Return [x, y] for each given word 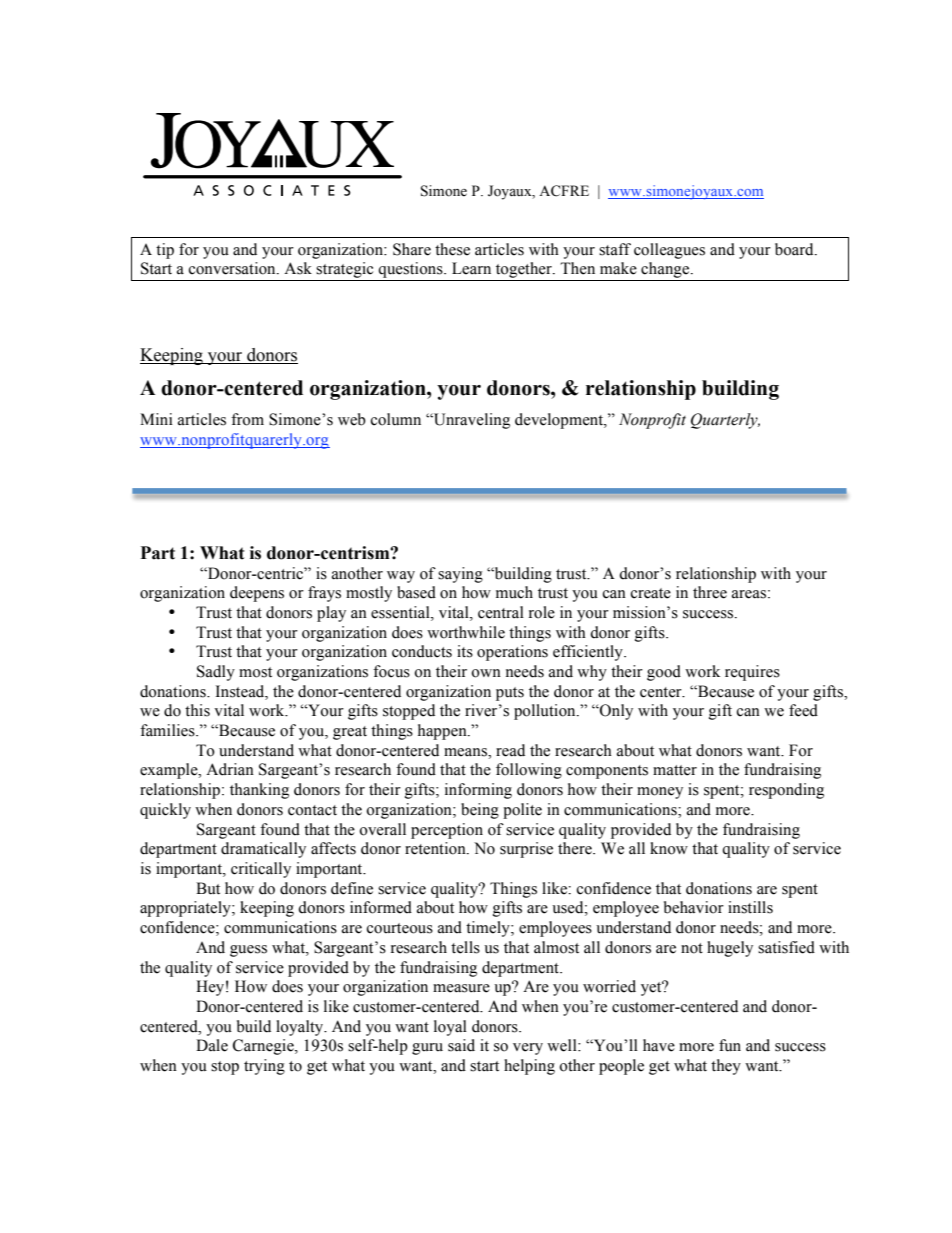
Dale [212, 1045]
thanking [259, 791]
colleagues [669, 251]
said [461, 1045]
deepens [257, 594]
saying [460, 575]
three [710, 592]
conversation [233, 268]
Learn [471, 268]
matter [675, 770]
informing [478, 791]
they [726, 1067]
